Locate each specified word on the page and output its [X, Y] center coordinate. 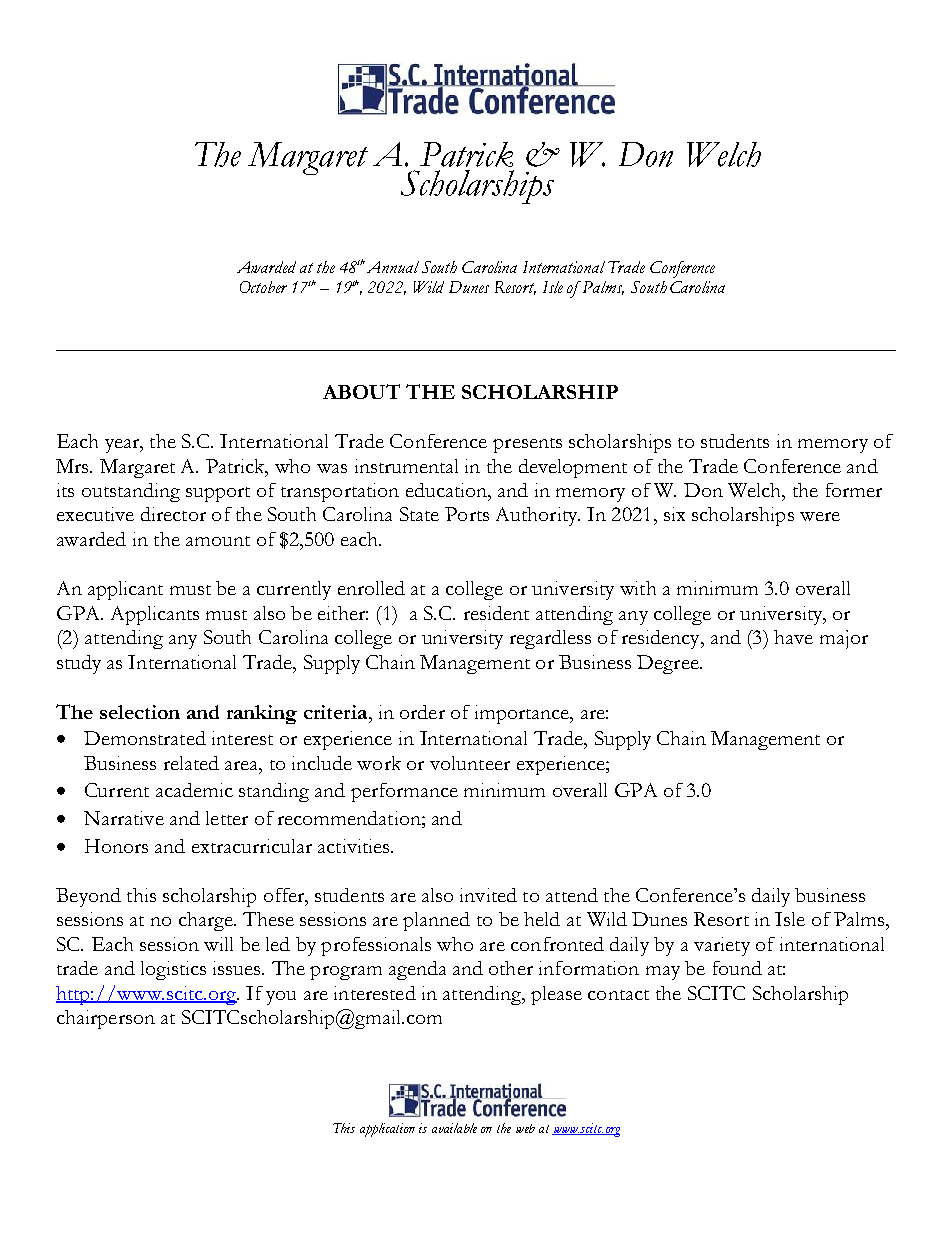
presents [527, 445]
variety [722, 946]
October [263, 287]
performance [404, 792]
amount [218, 541]
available [454, 1128]
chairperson [106, 1019]
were [820, 516]
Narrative [124, 818]
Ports [467, 514]
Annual [393, 267]
